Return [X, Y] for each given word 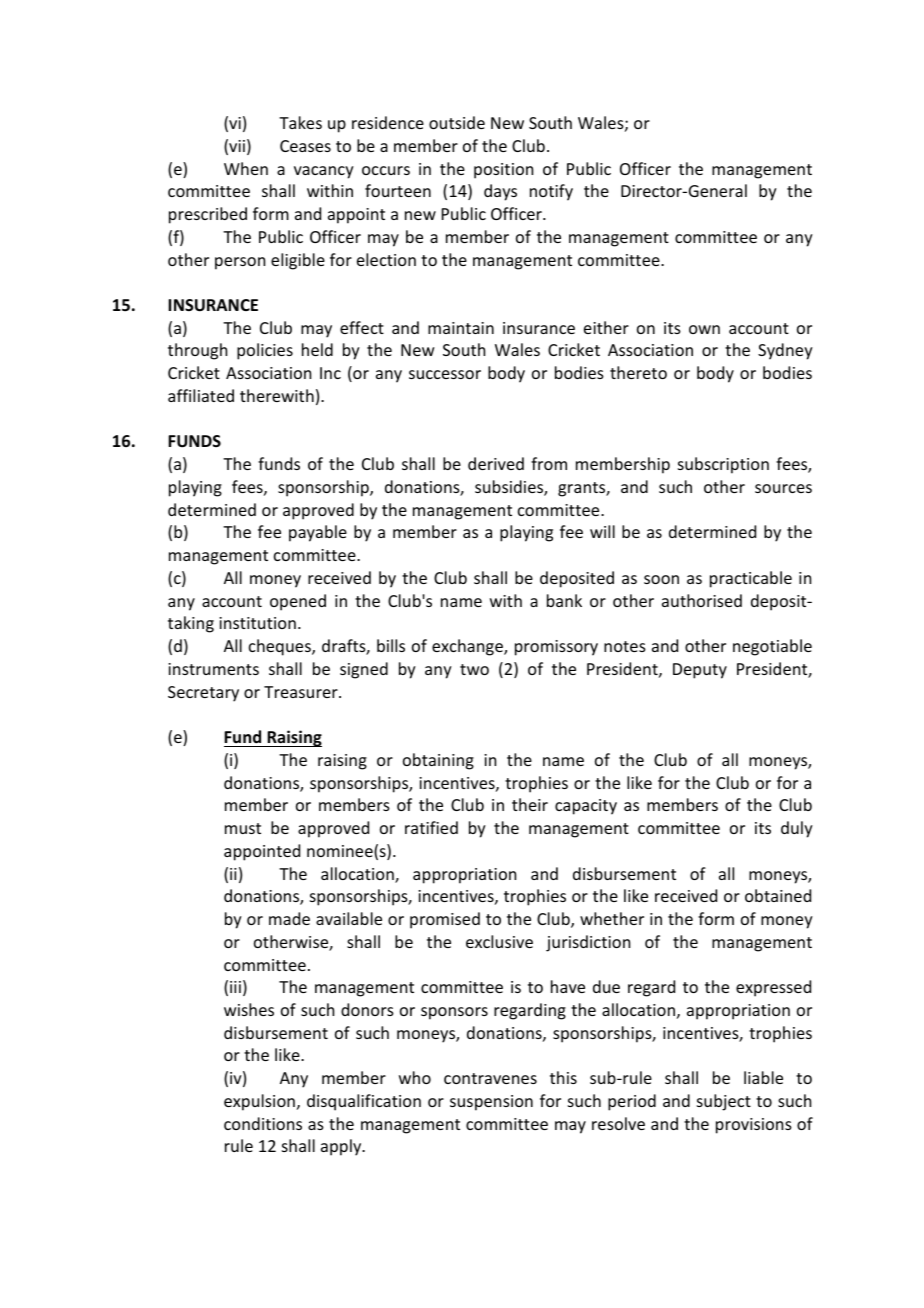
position [503, 171]
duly [797, 829]
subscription [723, 465]
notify [551, 192]
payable [318, 533]
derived [496, 463]
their [530, 804]
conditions [263, 1123]
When [246, 168]
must [243, 828]
